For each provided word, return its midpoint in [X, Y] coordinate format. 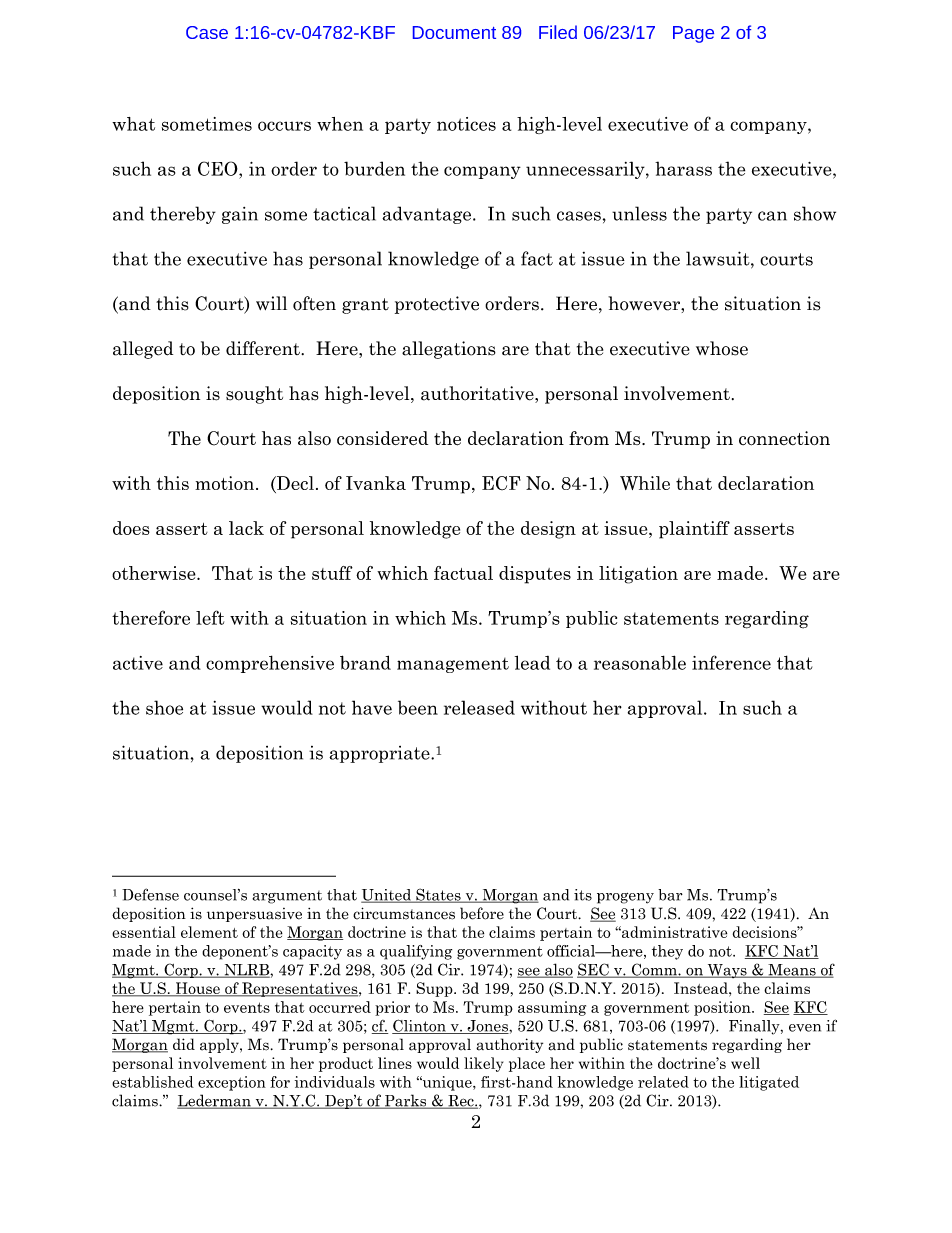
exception [232, 1083]
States [438, 895]
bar [670, 895]
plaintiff [694, 530]
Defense [150, 894]
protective [437, 305]
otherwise [155, 573]
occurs [284, 126]
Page [693, 34]
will [271, 303]
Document [454, 32]
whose [722, 348]
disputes [535, 575]
